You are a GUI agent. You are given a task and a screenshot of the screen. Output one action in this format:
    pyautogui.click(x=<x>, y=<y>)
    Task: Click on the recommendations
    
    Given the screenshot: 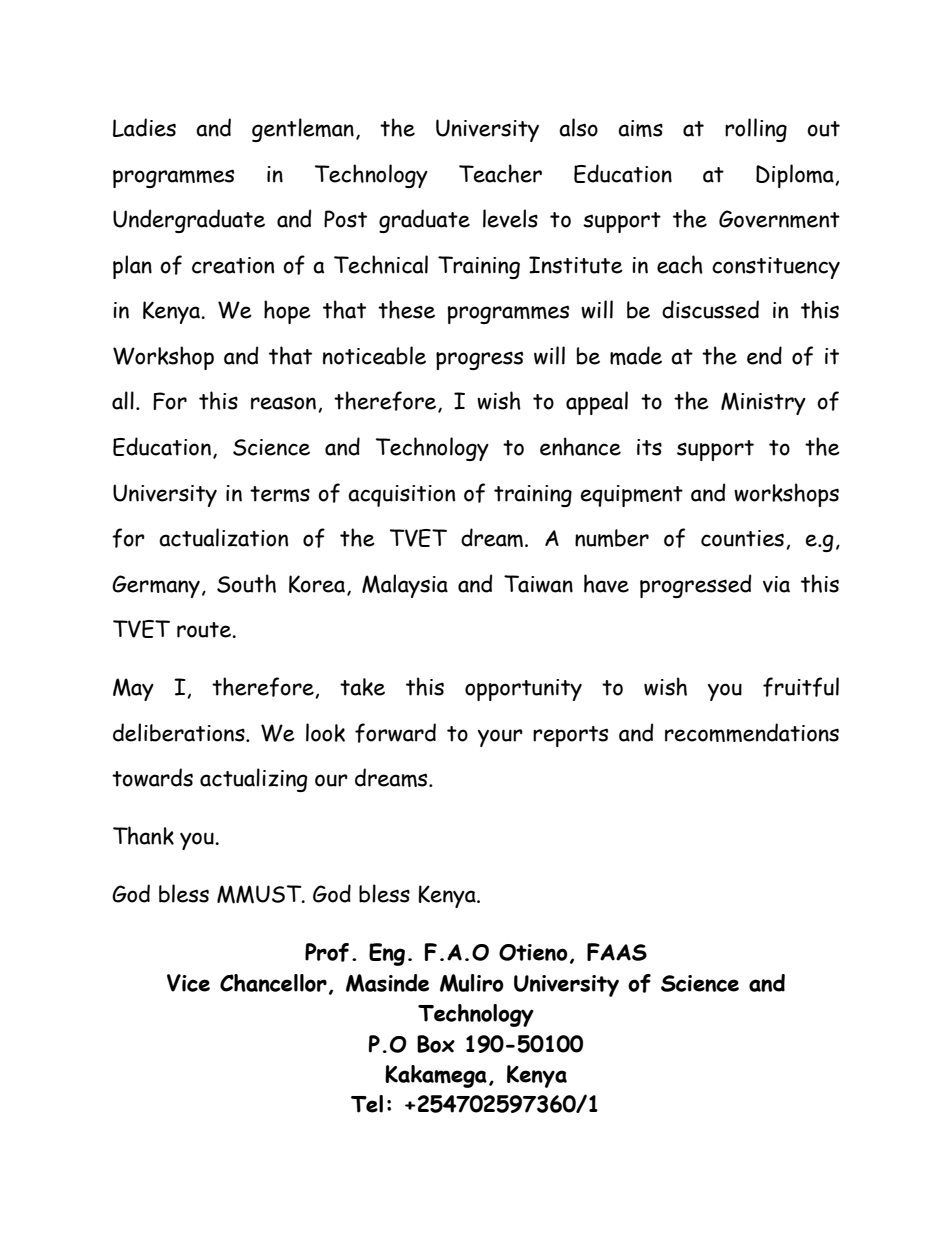 What is the action you would take?
    pyautogui.click(x=752, y=732)
